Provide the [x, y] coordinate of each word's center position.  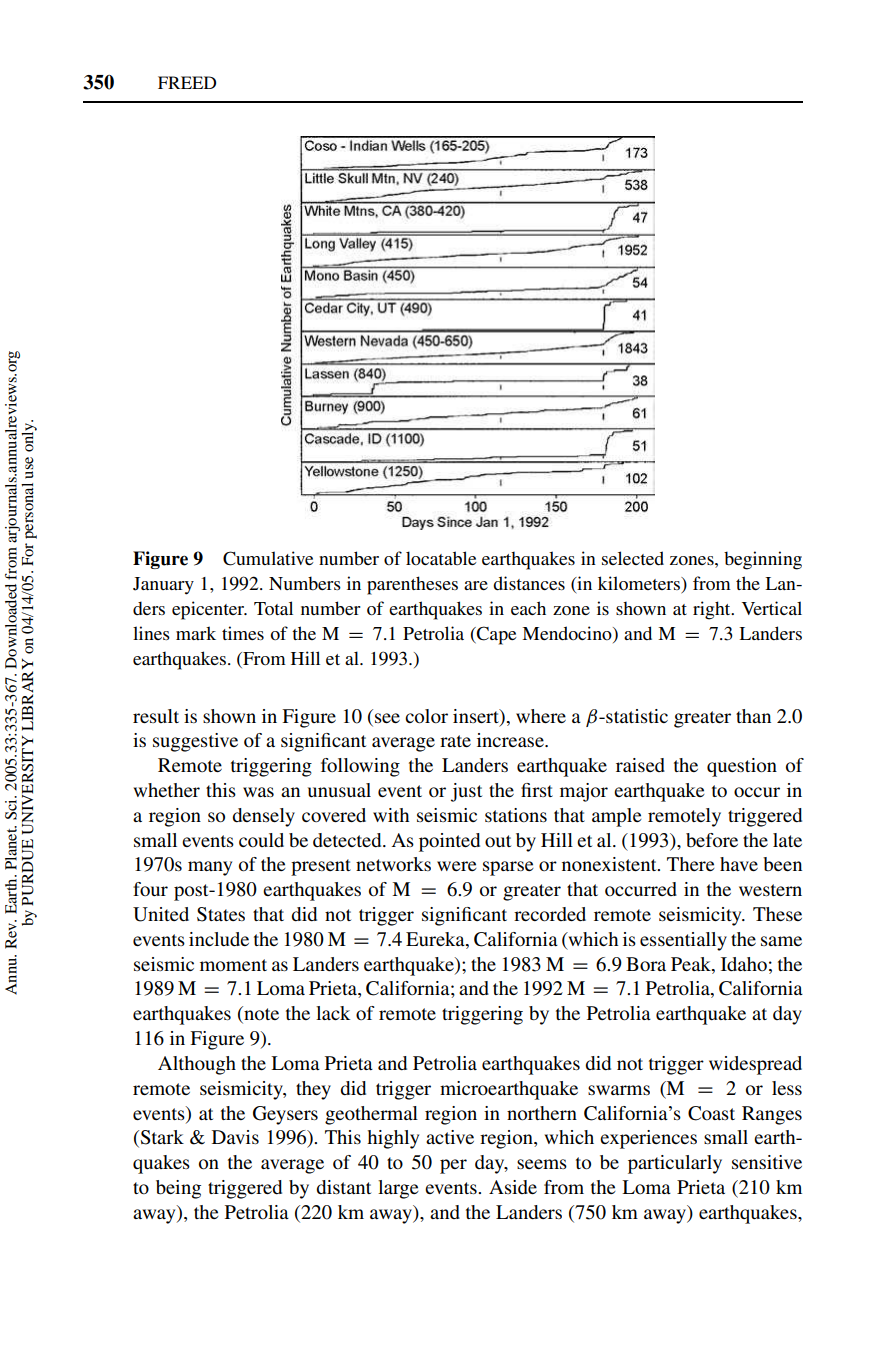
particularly [675, 1164]
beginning [763, 560]
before [712, 840]
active [450, 1137]
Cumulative [268, 558]
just [466, 792]
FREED [187, 82]
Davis [235, 1137]
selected [633, 558]
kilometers [640, 584]
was [258, 792]
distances [529, 583]
